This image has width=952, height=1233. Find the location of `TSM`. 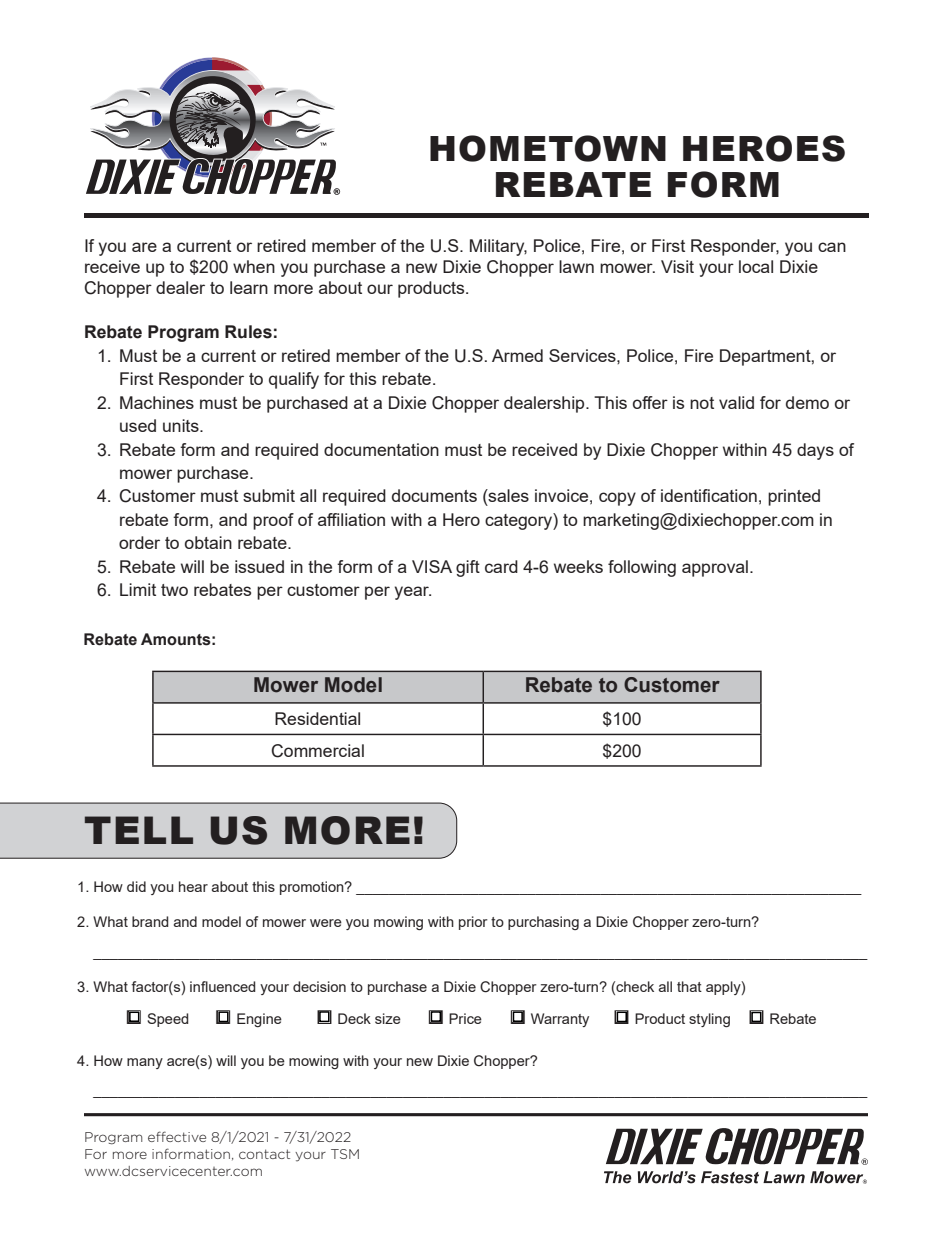

TSM is located at coordinates (345, 1154).
